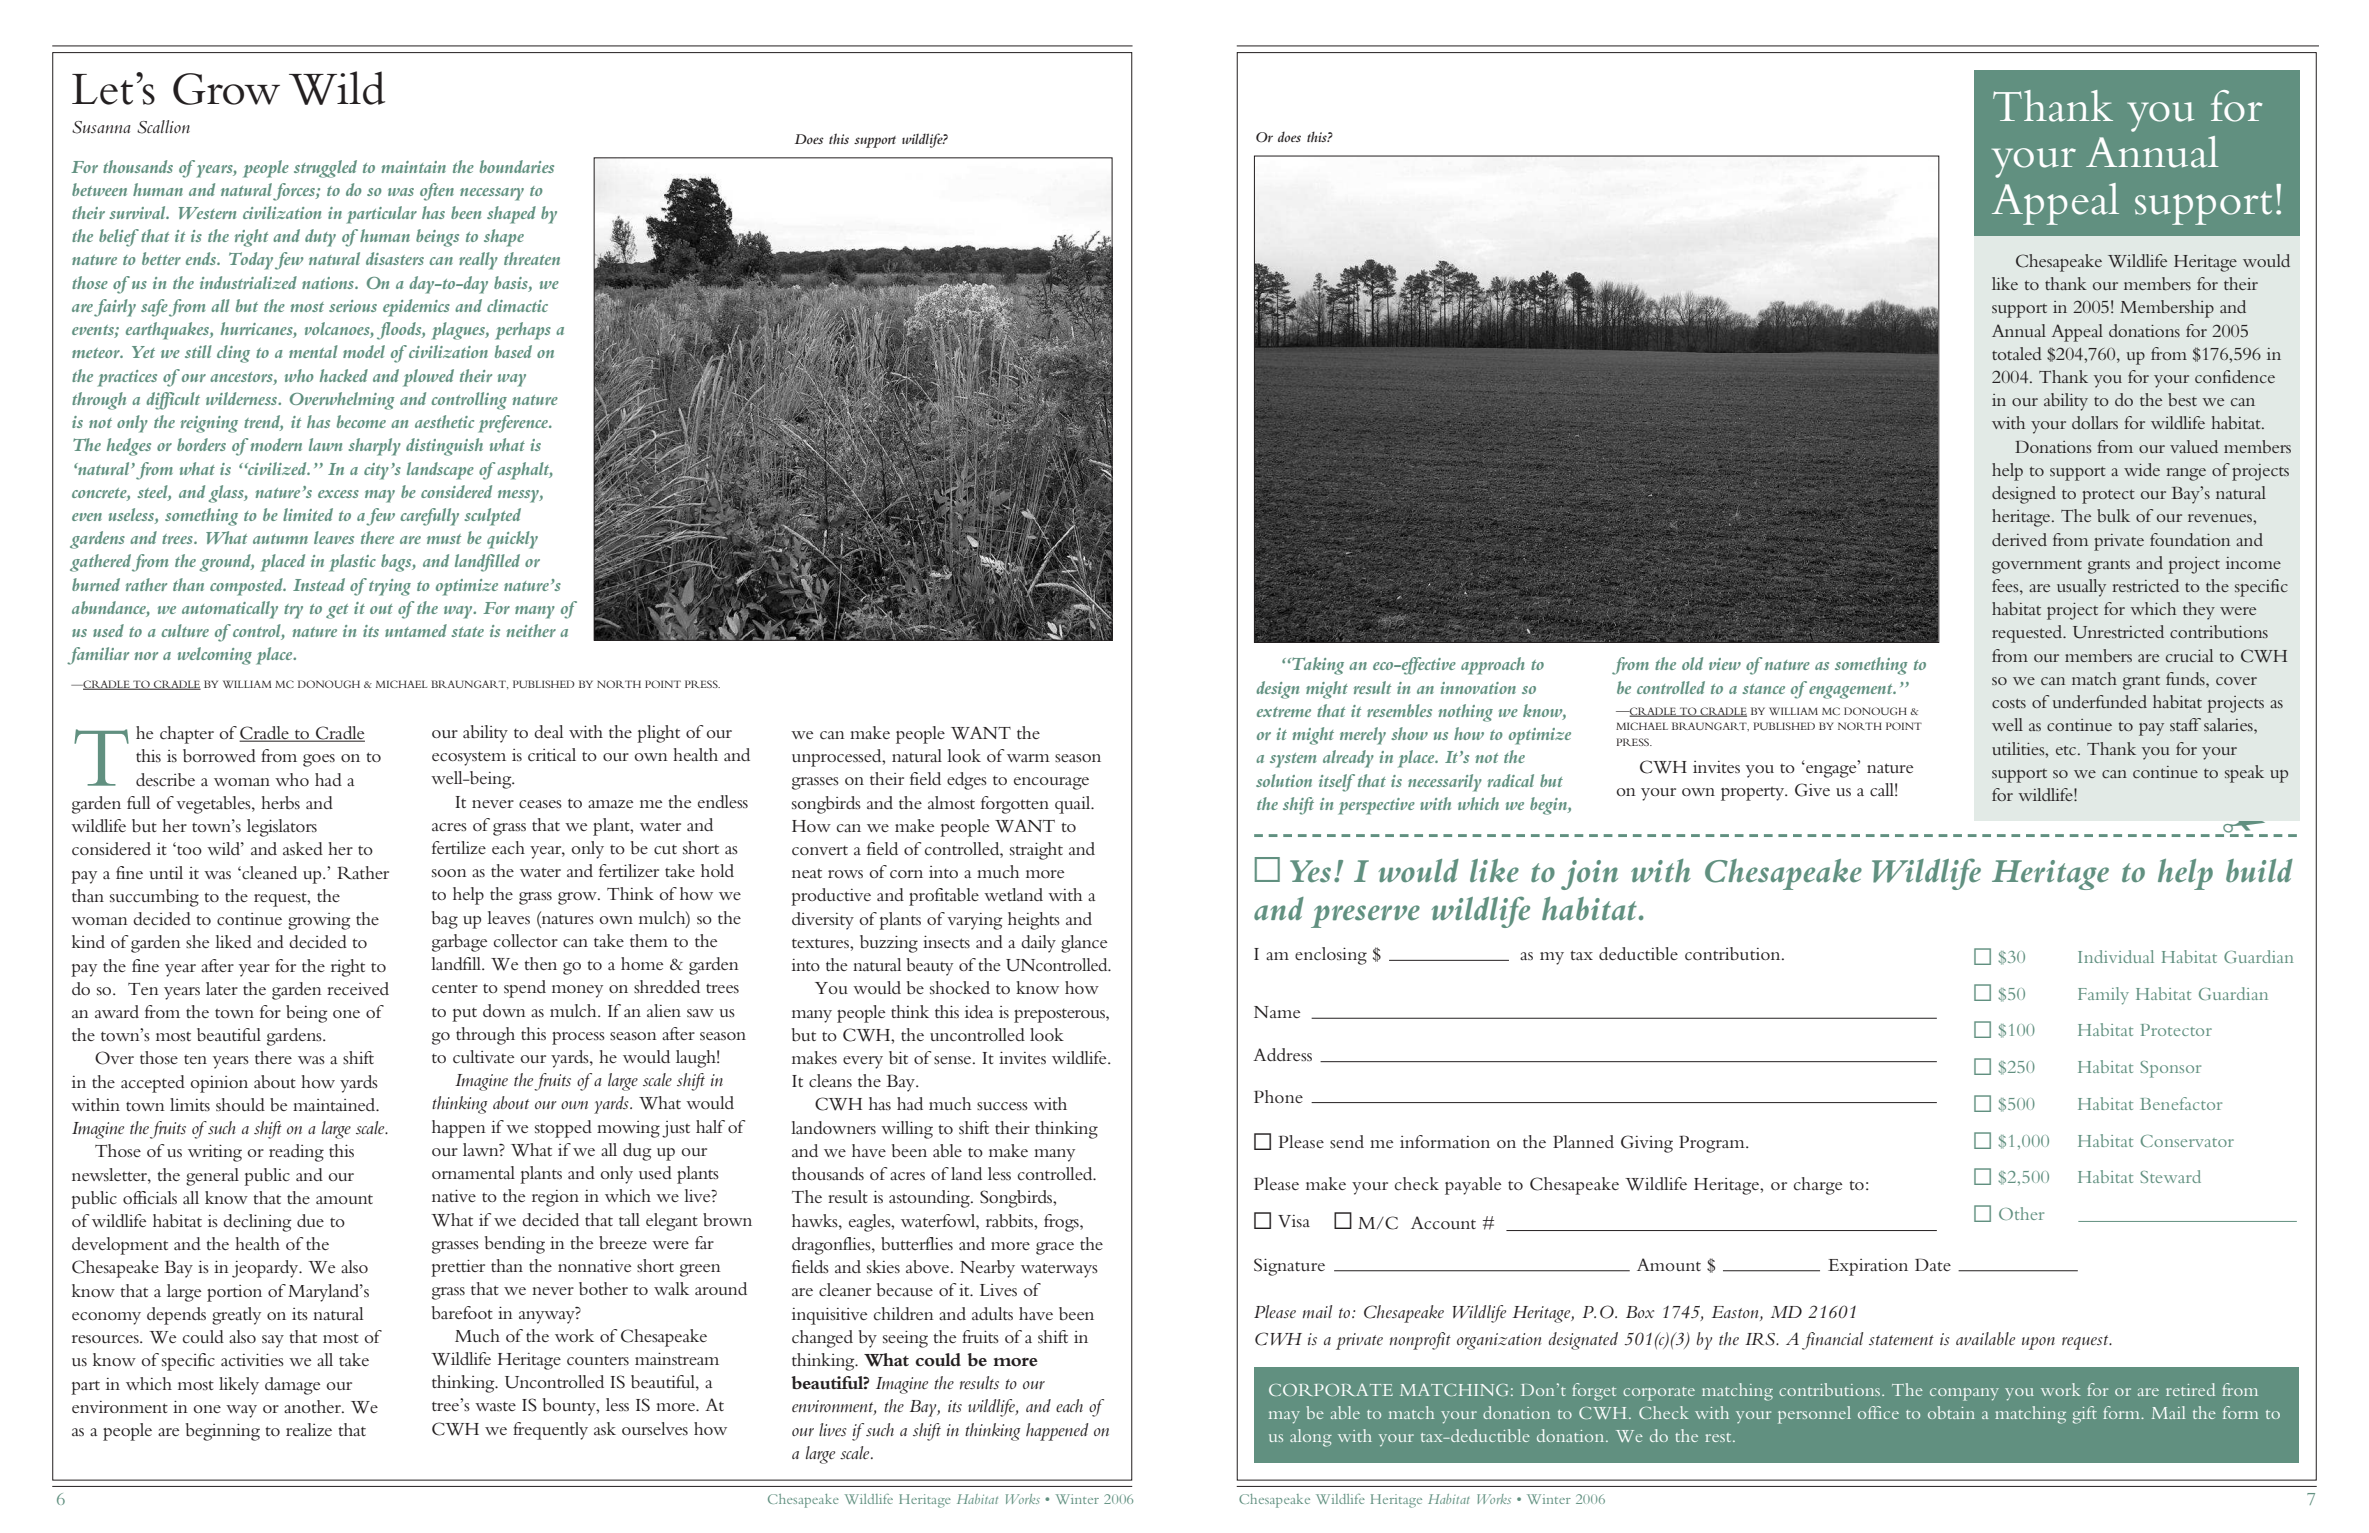  Describe the element at coordinates (1317, 666) in the page. I see `Taking` at that location.
